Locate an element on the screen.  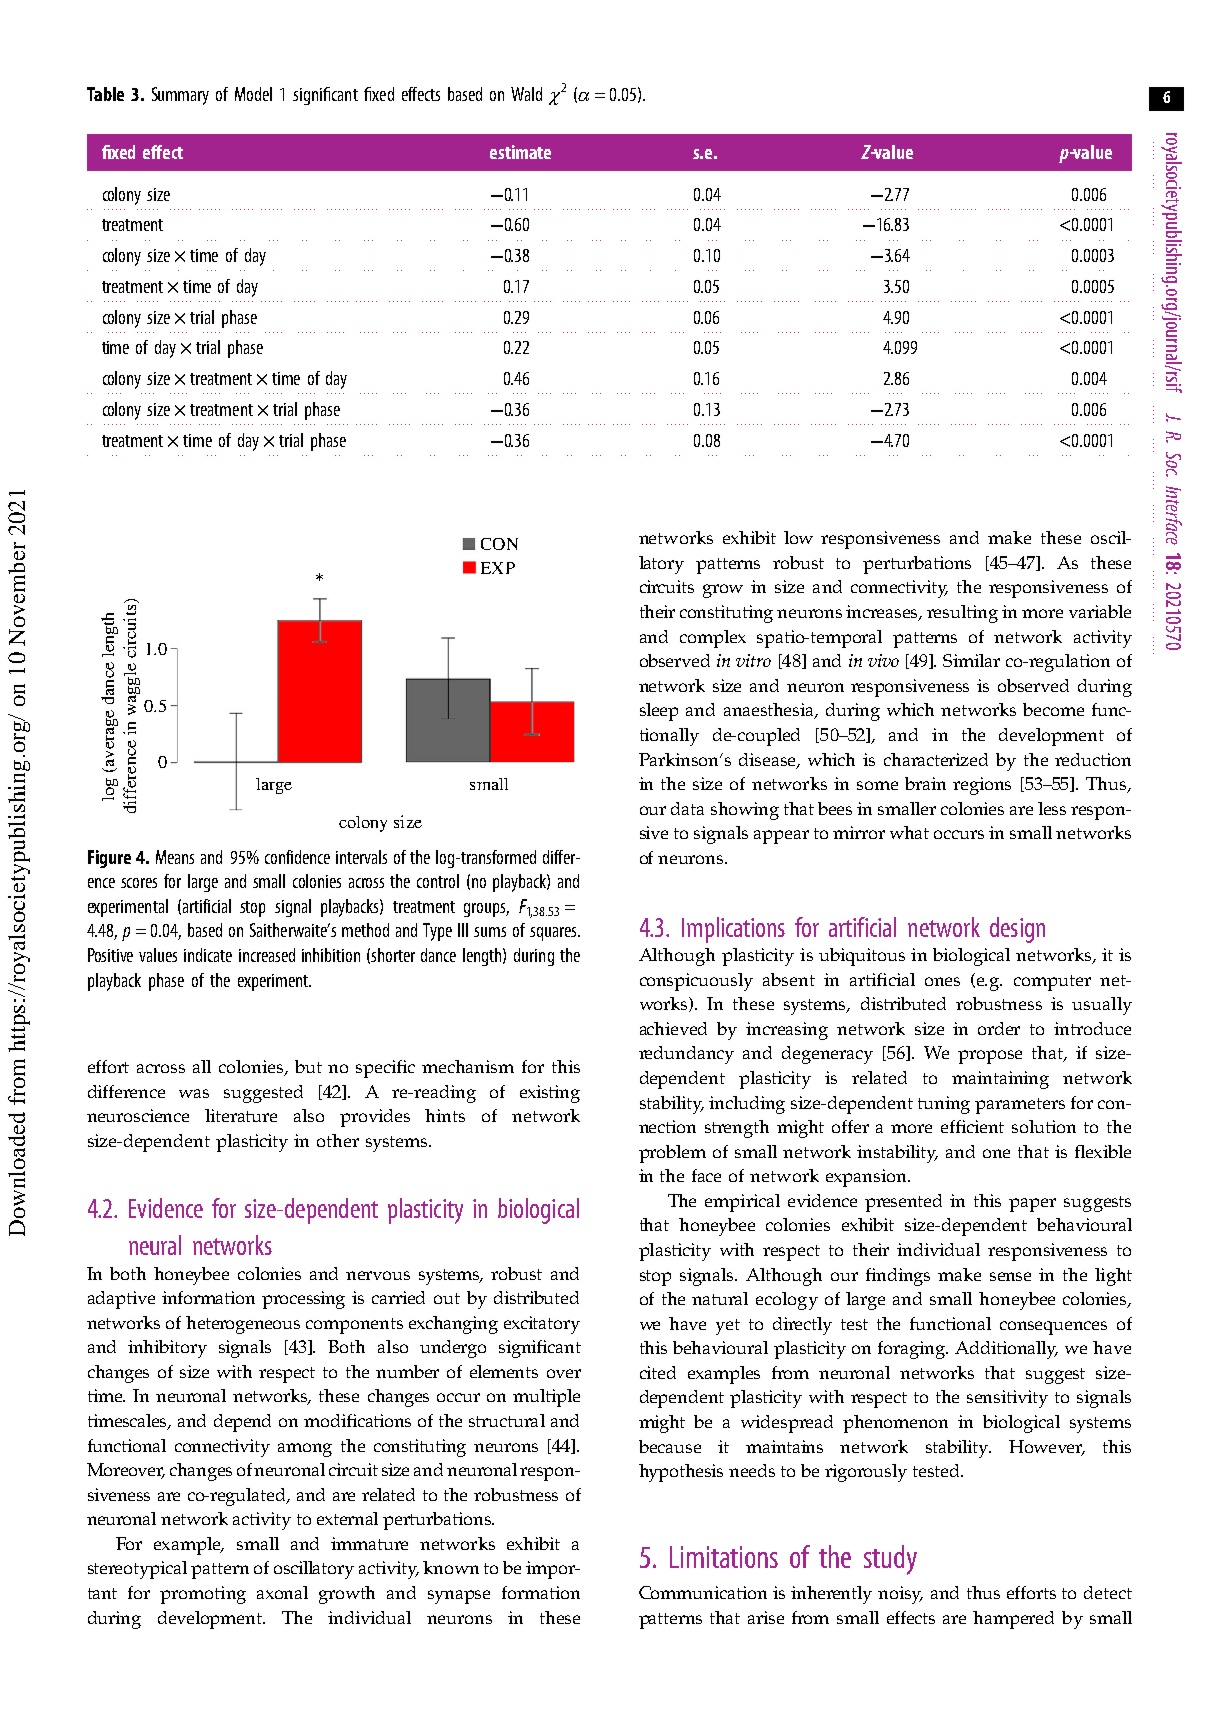
problem is located at coordinates (672, 1154).
